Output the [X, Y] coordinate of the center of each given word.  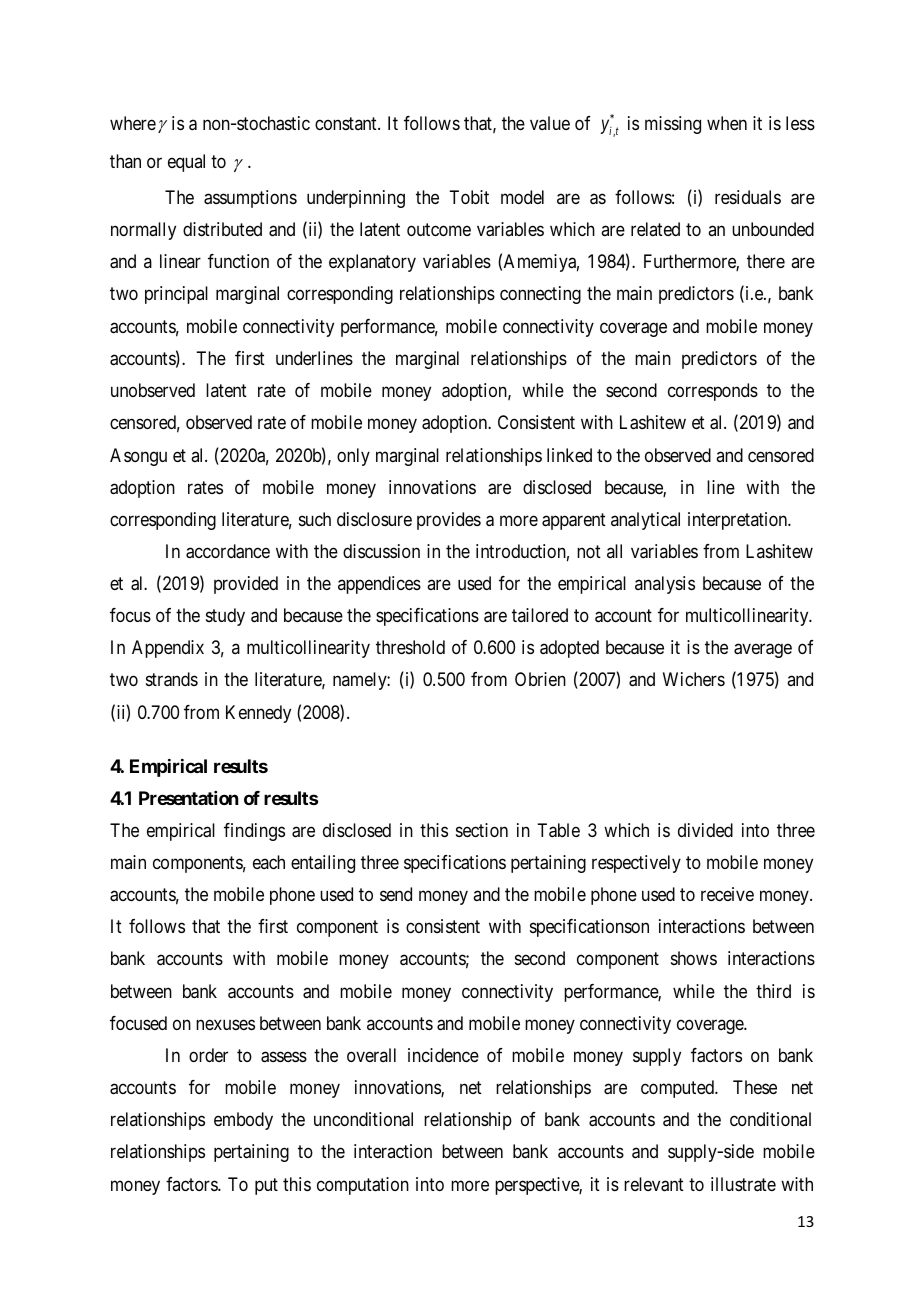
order [208, 1055]
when [727, 123]
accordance [228, 551]
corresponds [713, 392]
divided [705, 830]
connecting [540, 295]
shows [694, 958]
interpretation [739, 521]
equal [186, 163]
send [396, 894]
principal [176, 295]
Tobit [469, 197]
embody [243, 1121]
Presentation [188, 798]
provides [449, 521]
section [482, 830]
